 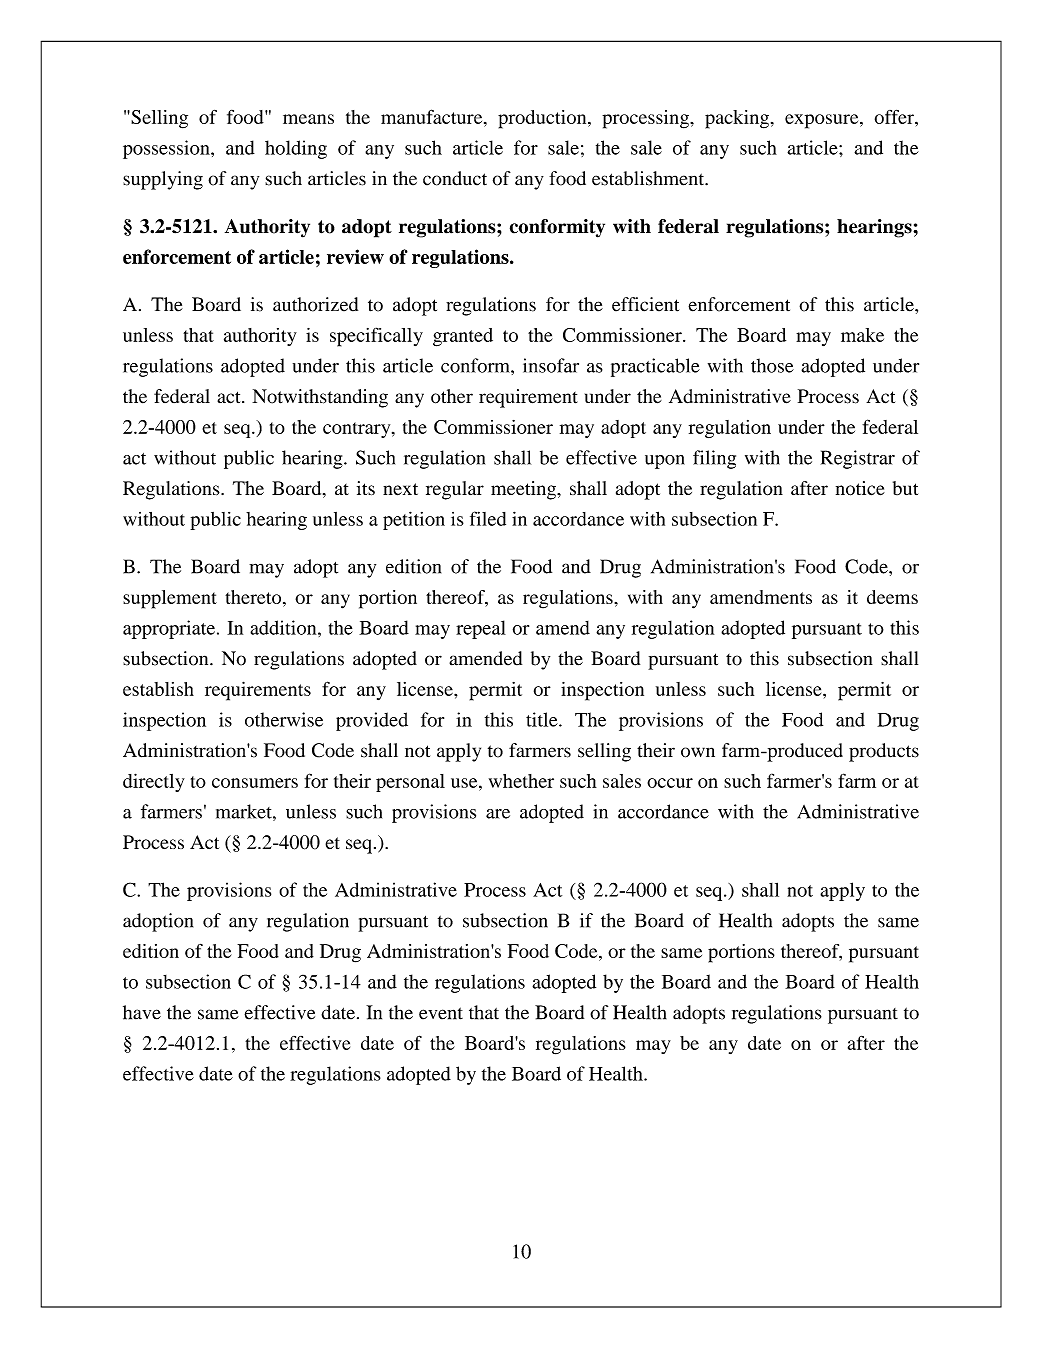 I want to click on those, so click(x=772, y=365).
